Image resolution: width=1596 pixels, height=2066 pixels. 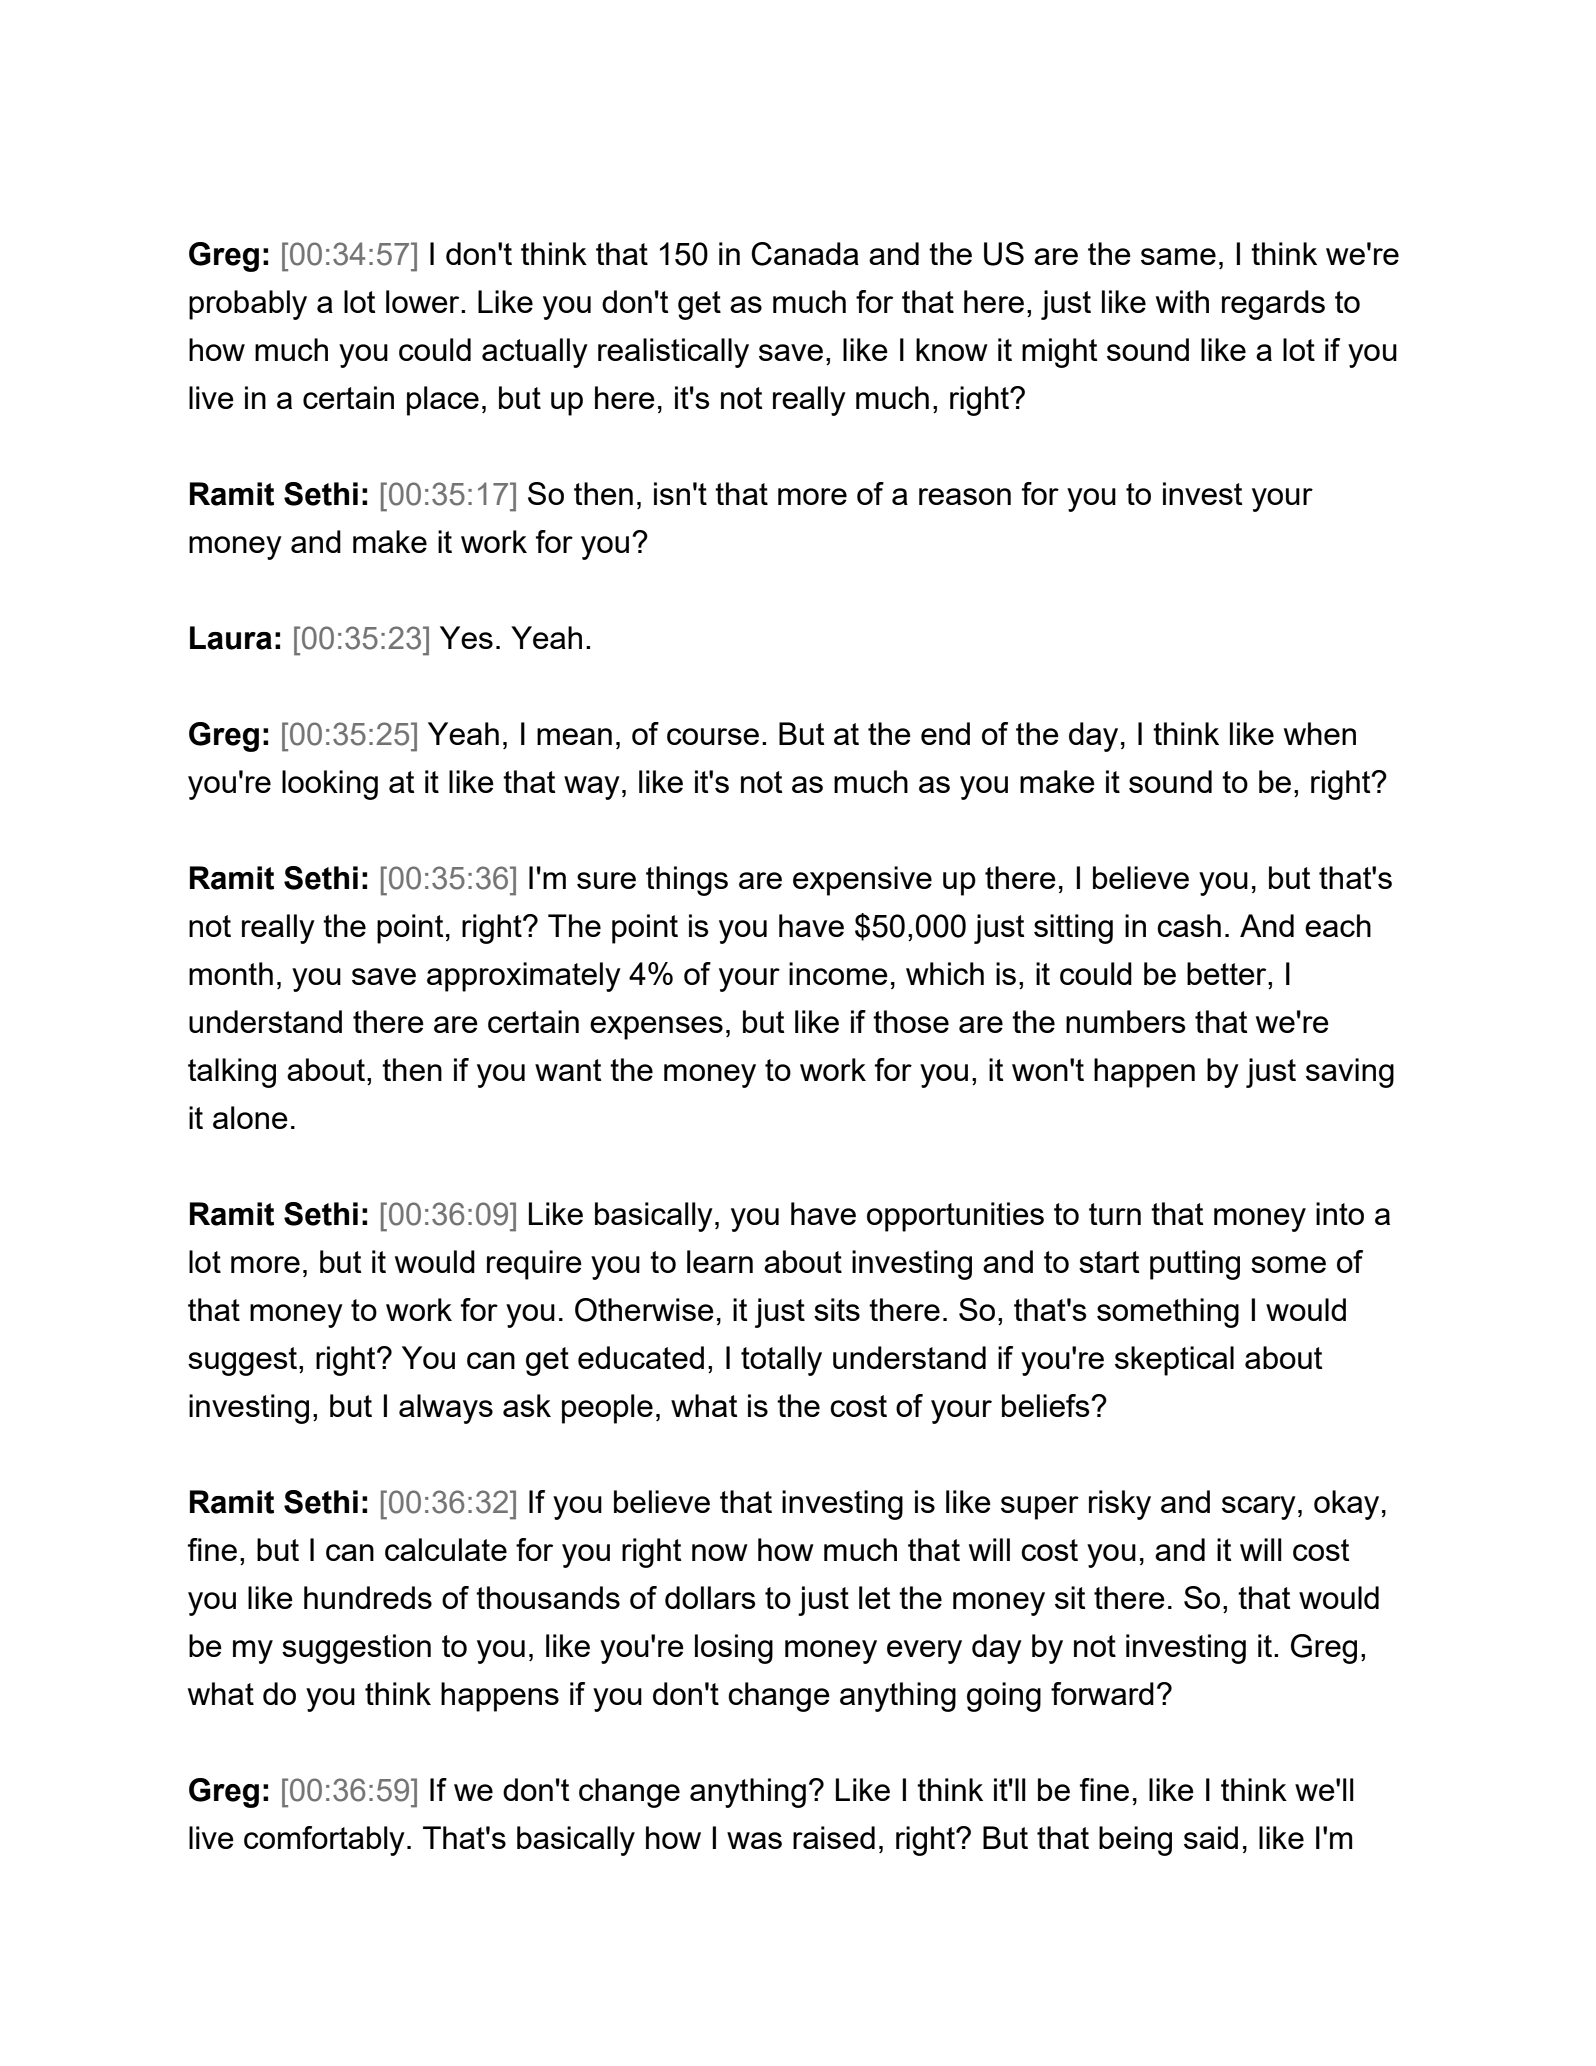 I want to click on putting, so click(x=1195, y=1265).
